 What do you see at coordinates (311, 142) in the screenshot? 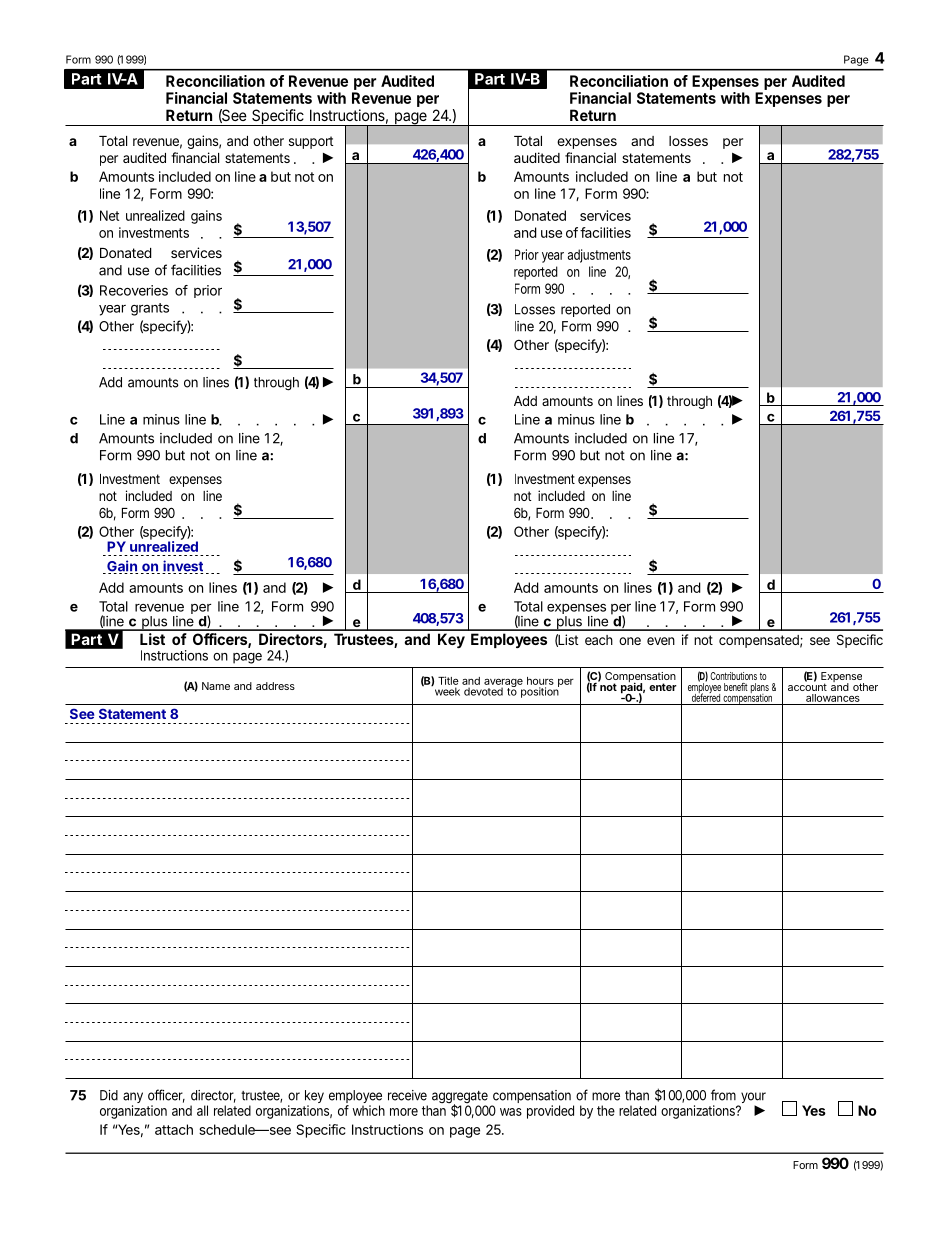
I see `support` at bounding box center [311, 142].
